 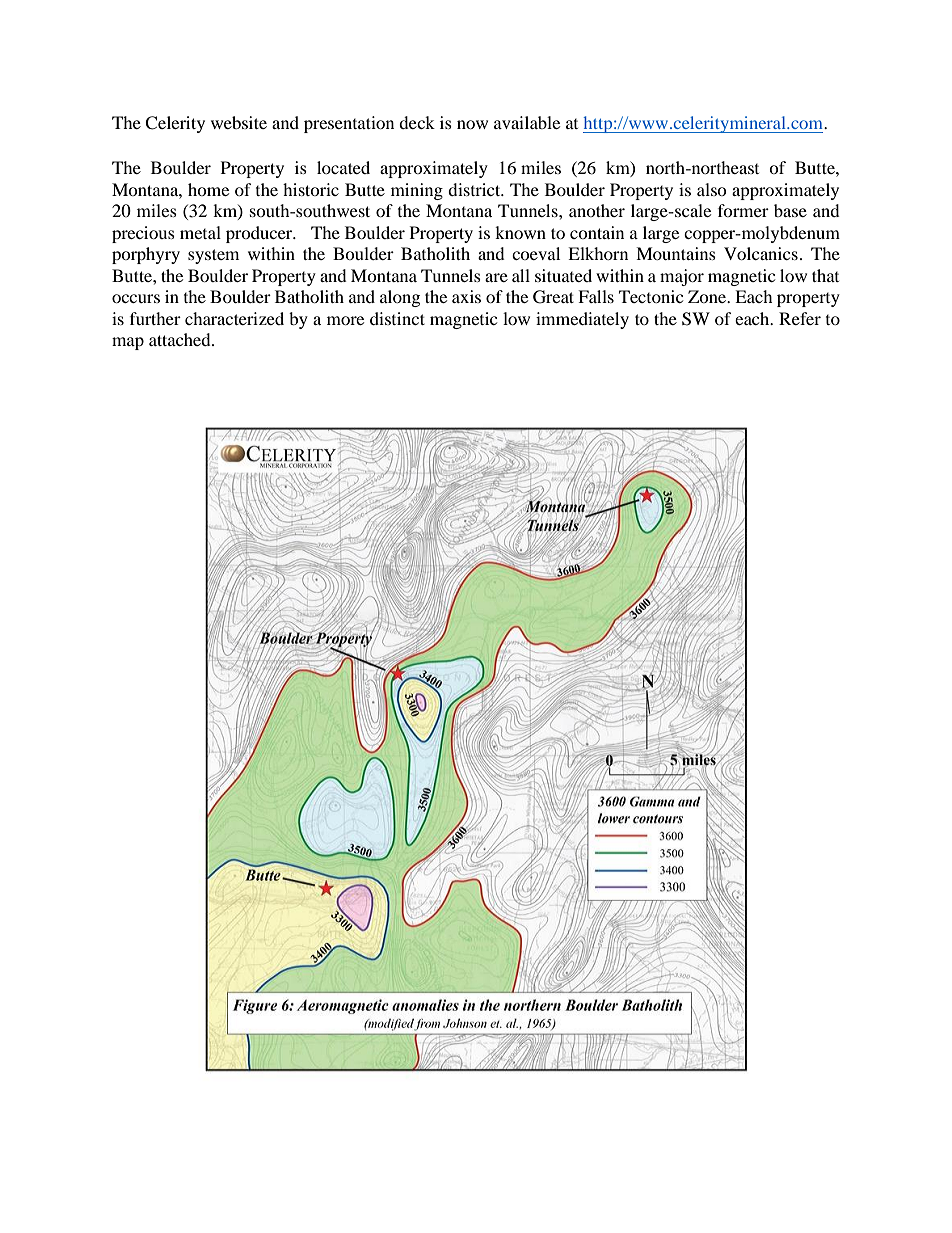 What do you see at coordinates (213, 256) in the page?
I see `system` at bounding box center [213, 256].
